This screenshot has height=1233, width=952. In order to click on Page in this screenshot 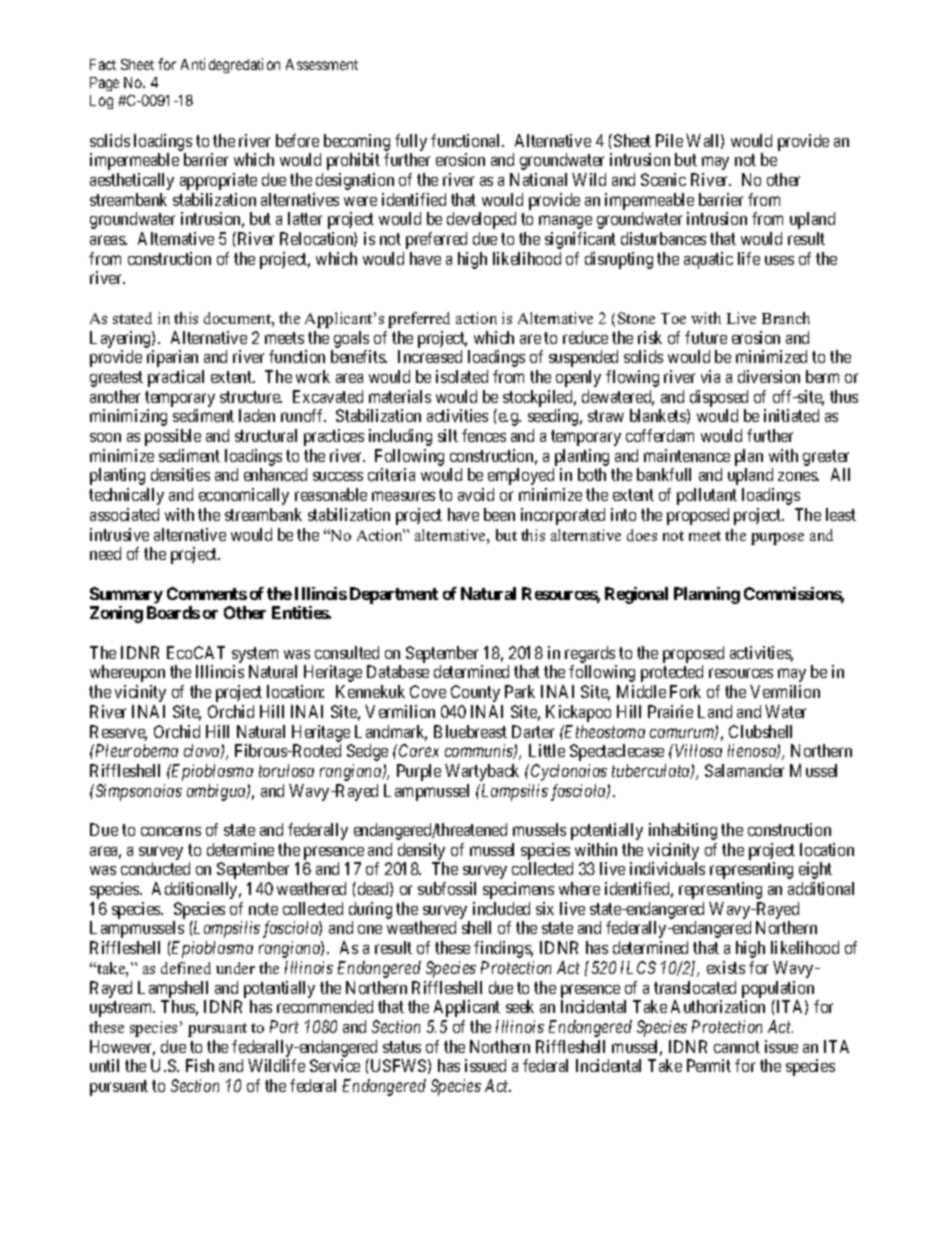, I will do `click(104, 84)`.
